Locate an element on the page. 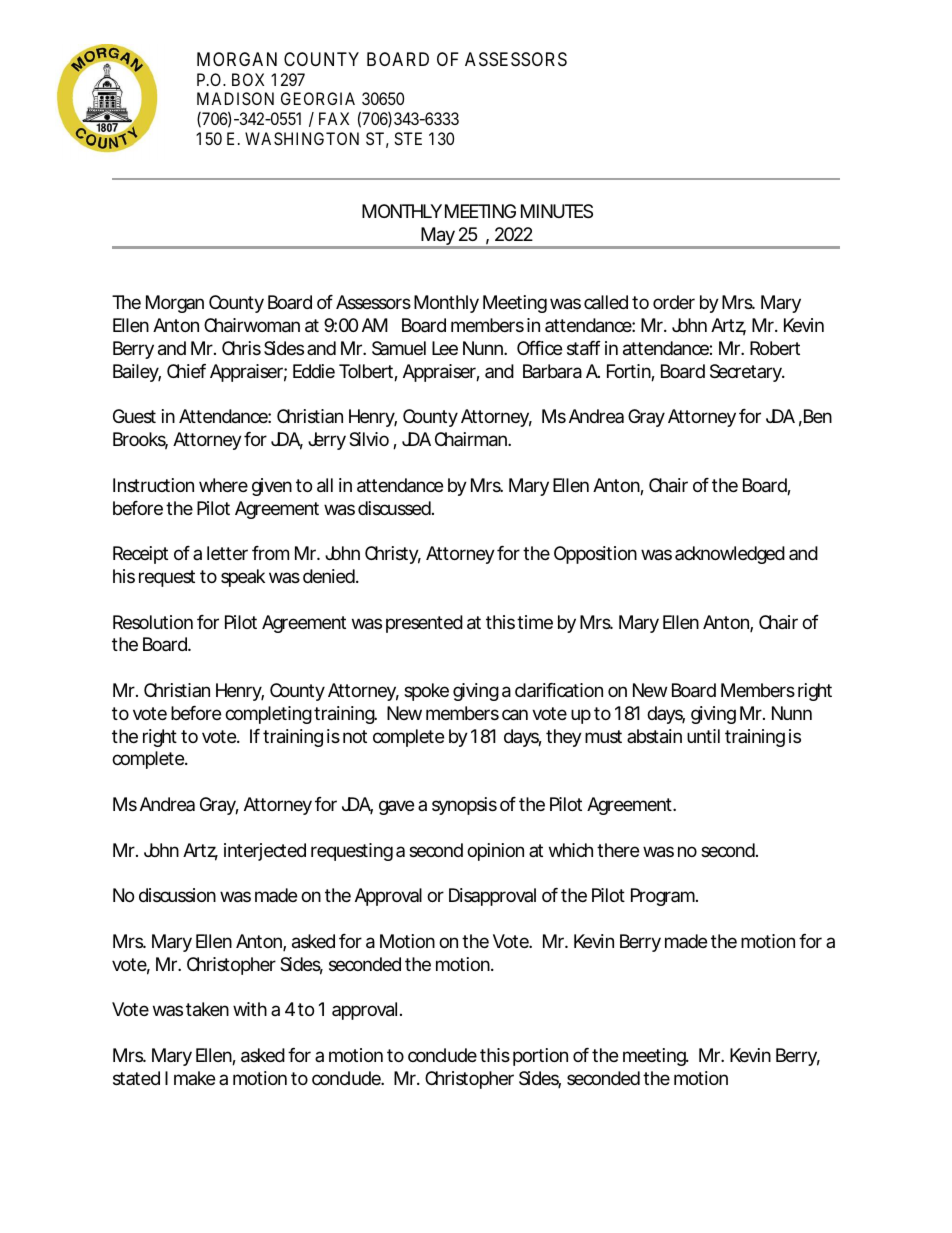 This page has width=952, height=1233. presented is located at coordinates (424, 624).
